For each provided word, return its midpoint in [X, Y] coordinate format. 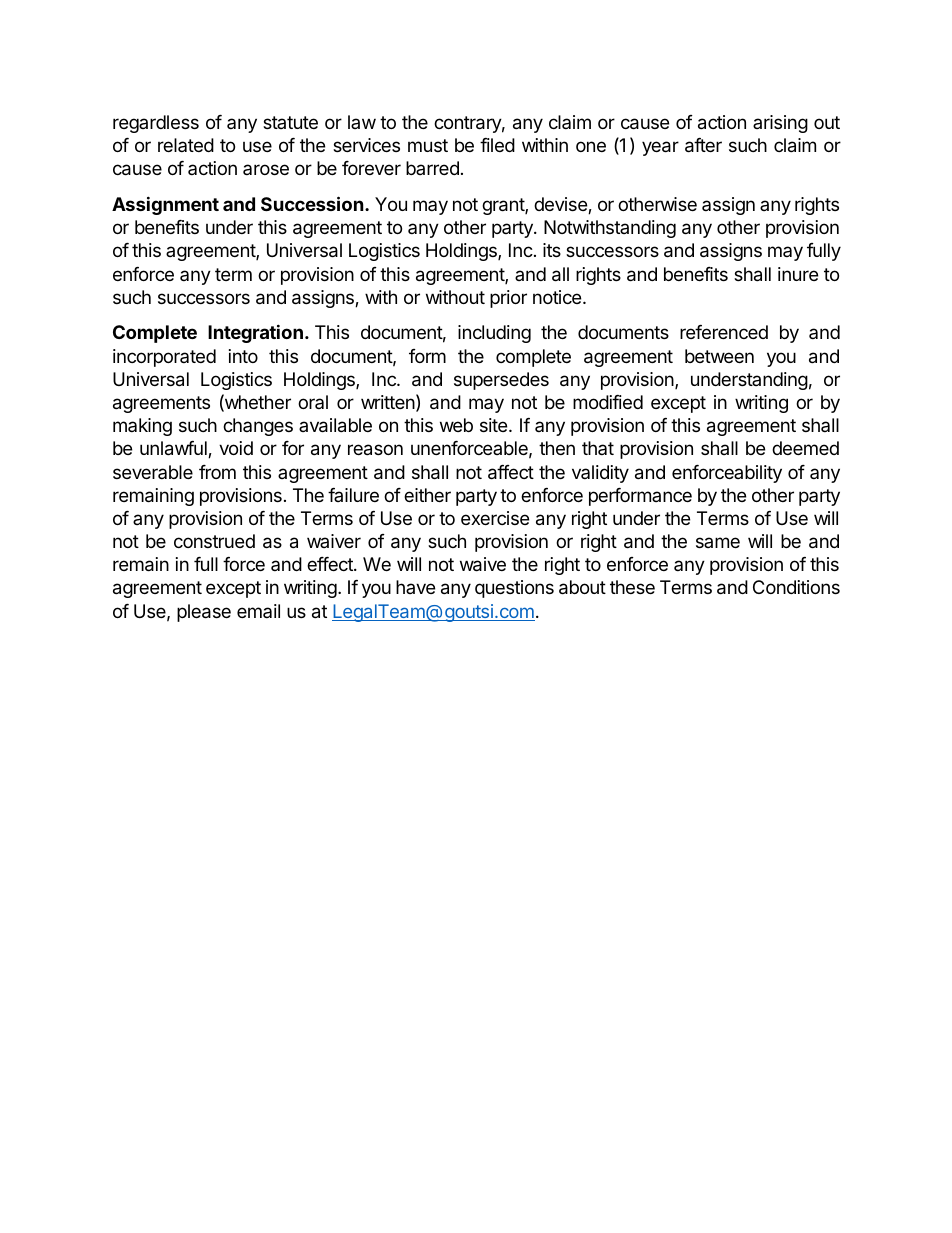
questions [514, 589]
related [186, 145]
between [719, 356]
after [703, 145]
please [204, 613]
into [243, 356]
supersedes [501, 381]
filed [497, 145]
